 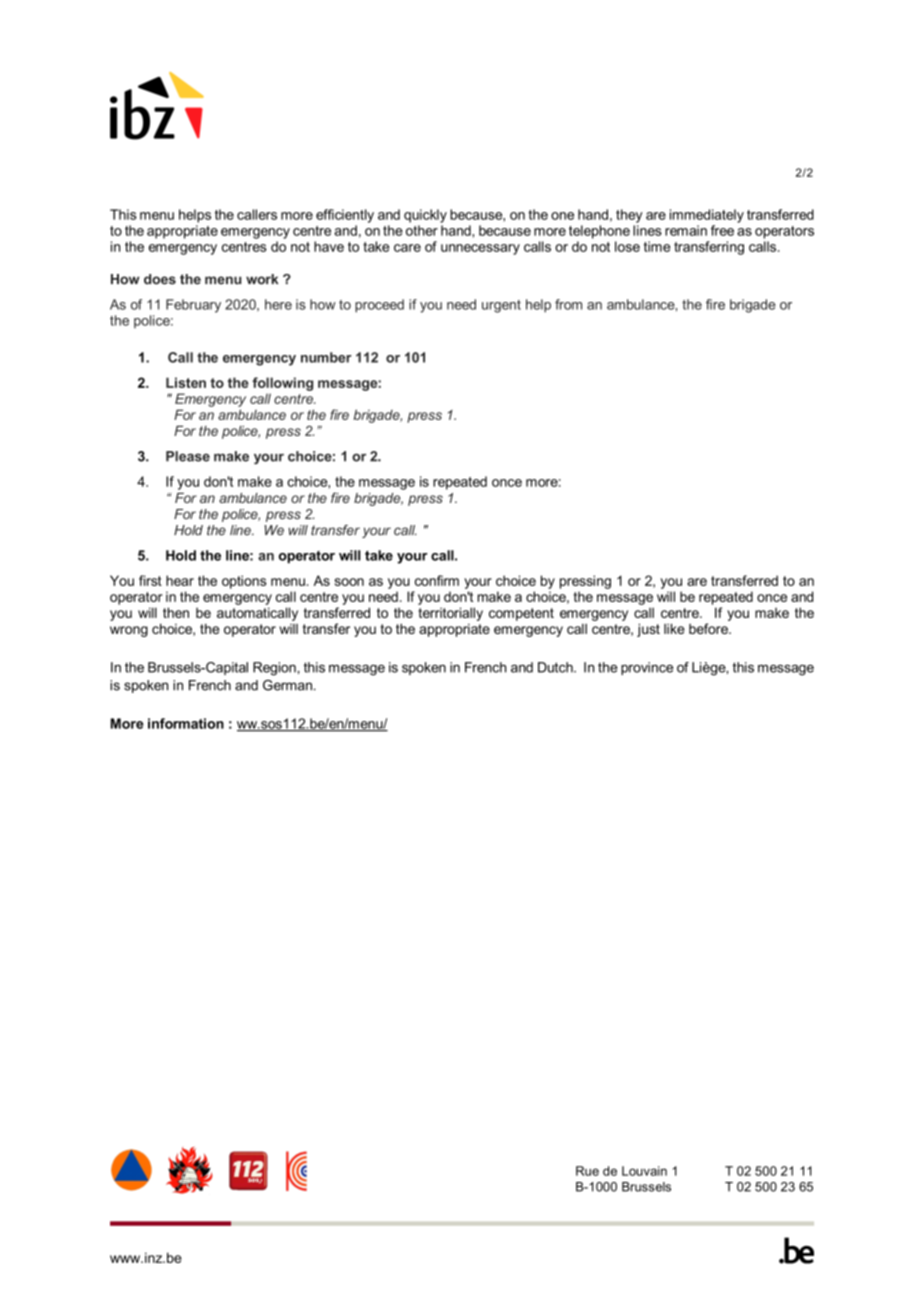 What do you see at coordinates (556, 667) in the screenshot?
I see `Dutch` at bounding box center [556, 667].
